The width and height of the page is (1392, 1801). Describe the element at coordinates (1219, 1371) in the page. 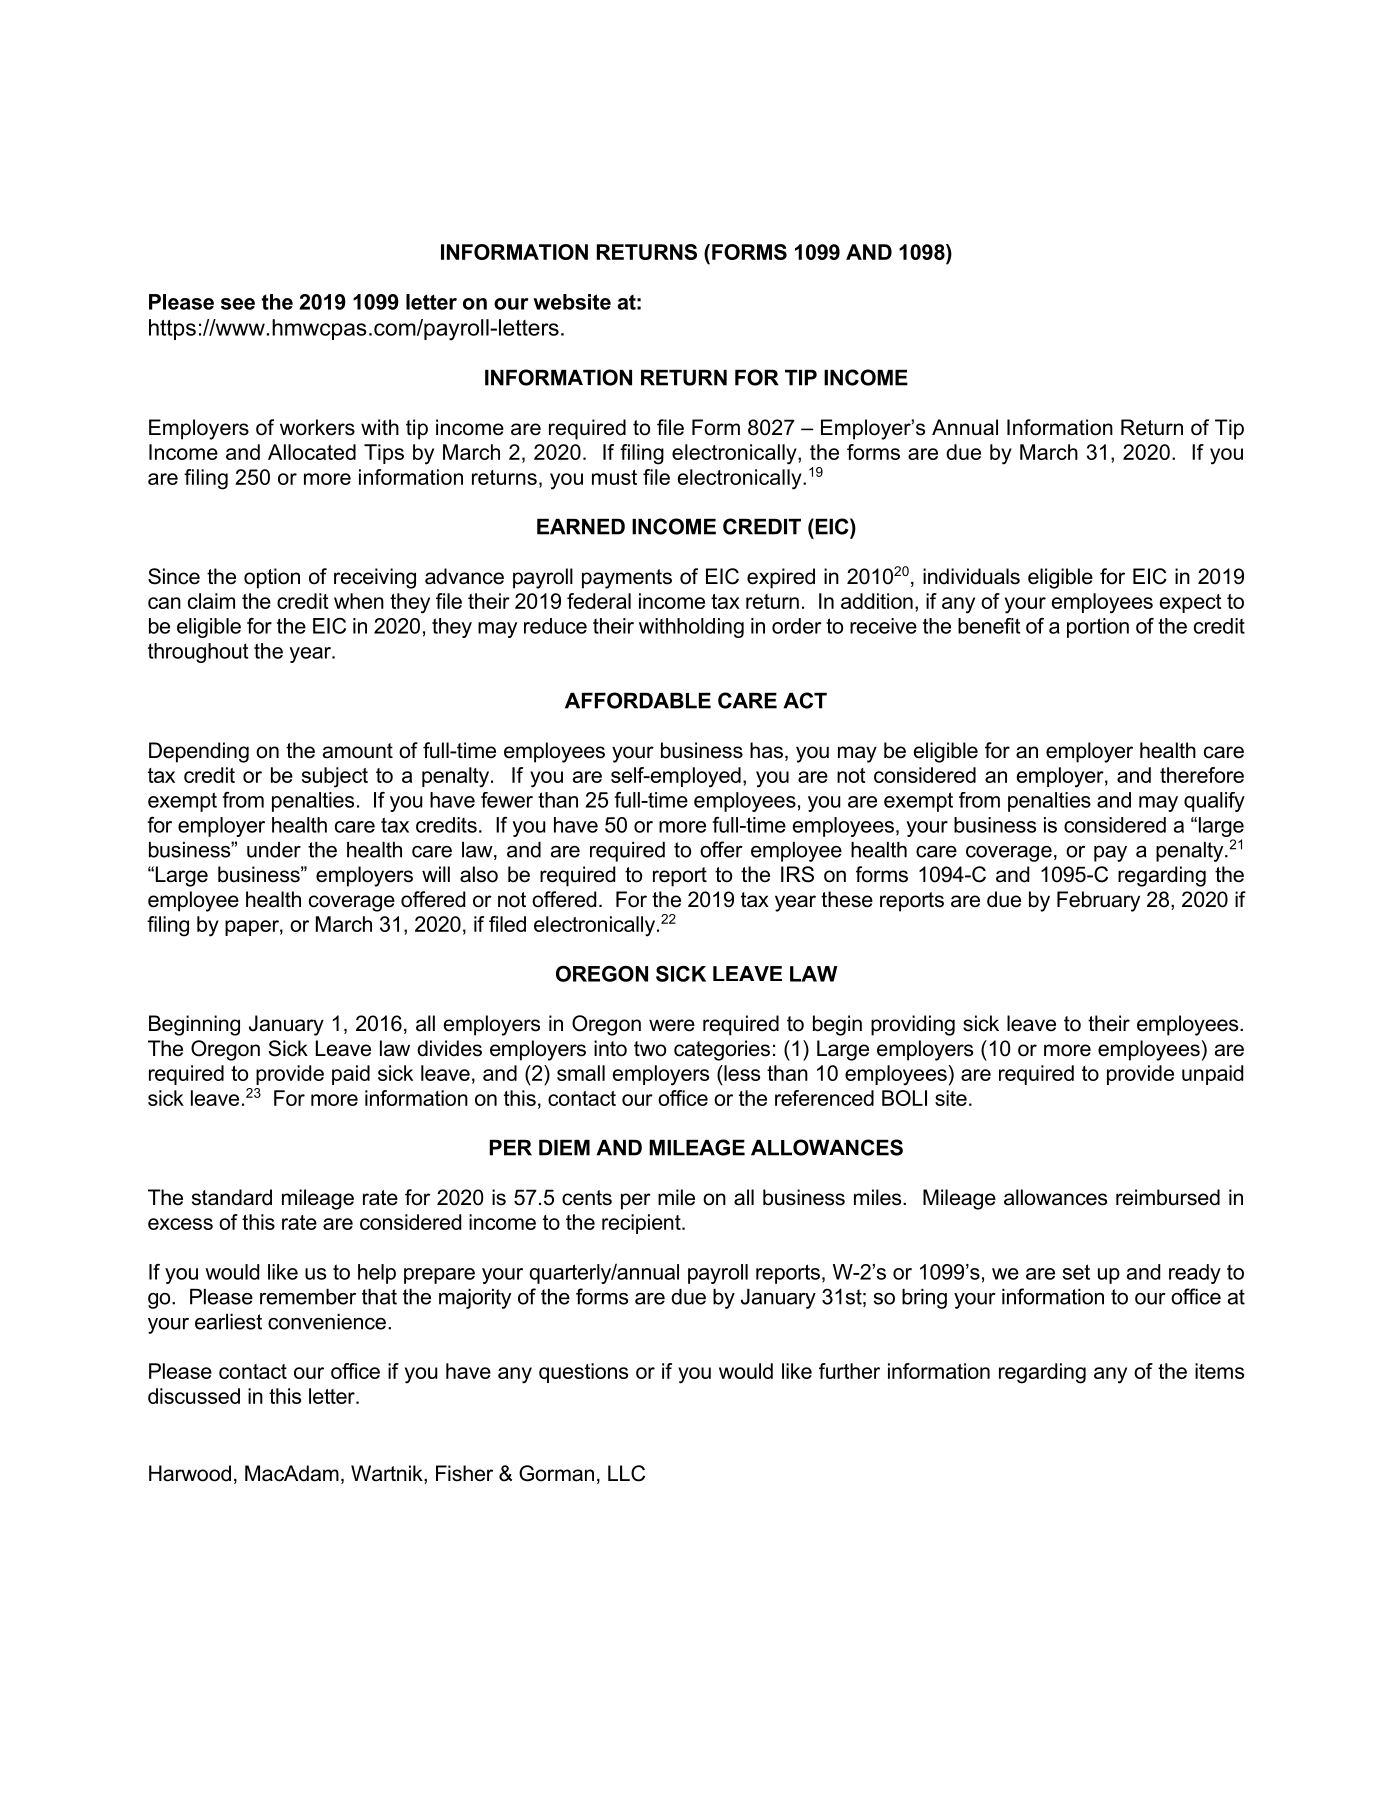

I see `items` at that location.
